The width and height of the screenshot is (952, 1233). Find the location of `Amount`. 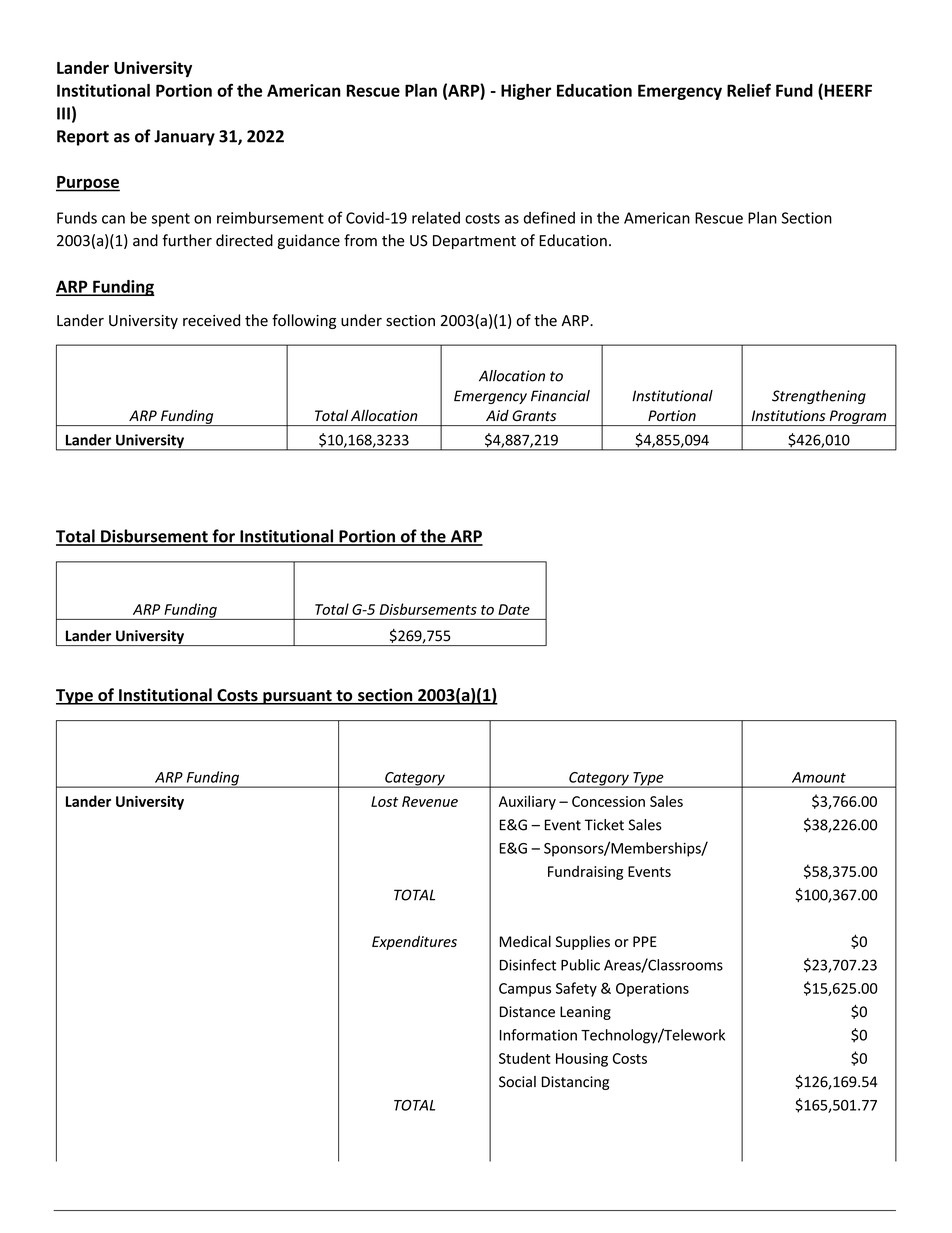

Amount is located at coordinates (819, 777).
